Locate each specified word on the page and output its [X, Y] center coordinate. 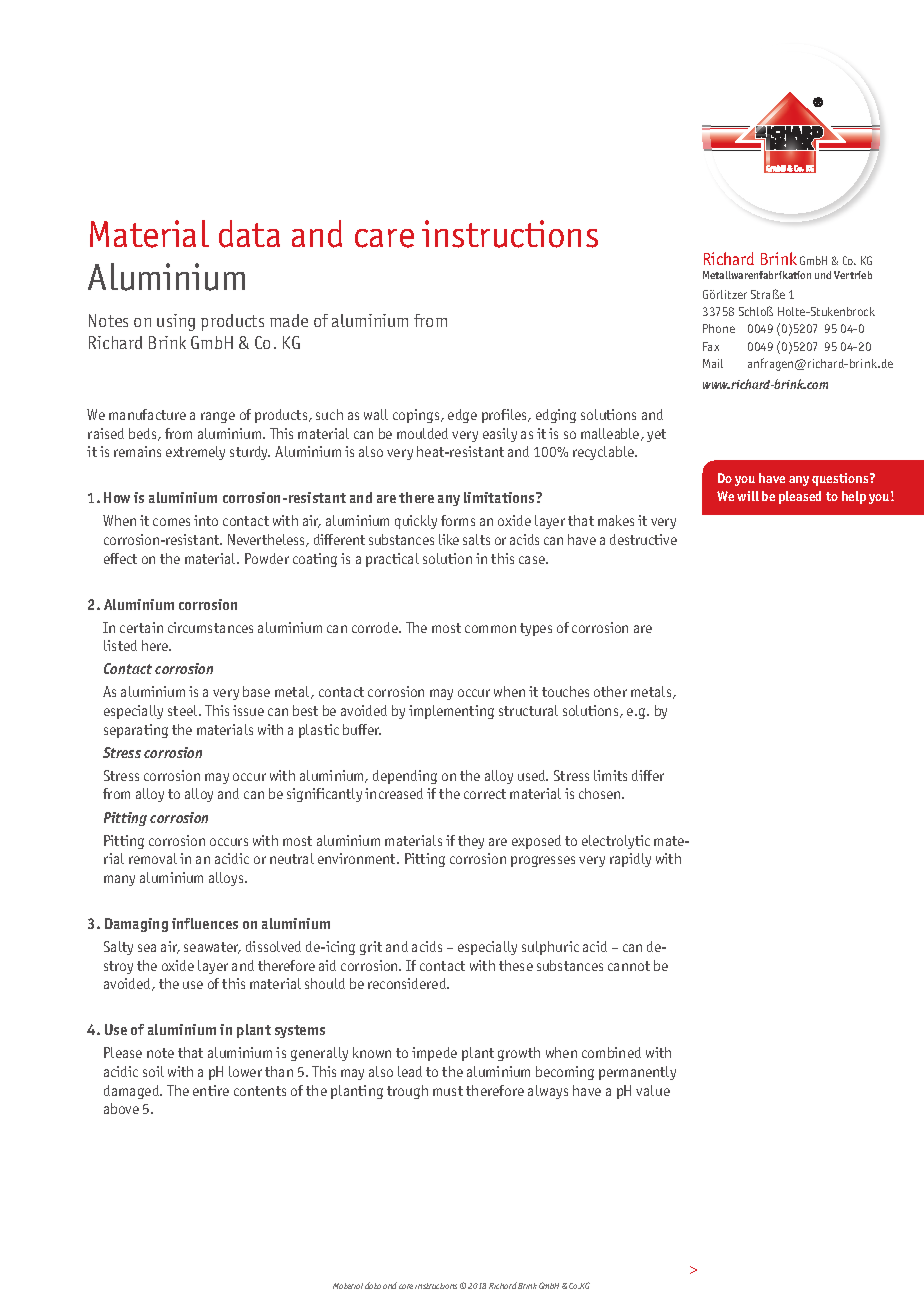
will [748, 496]
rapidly [630, 860]
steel [184, 710]
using [176, 322]
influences [205, 923]
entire [211, 1090]
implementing [451, 712]
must [448, 1091]
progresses [543, 861]
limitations [500, 497]
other [610, 691]
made [289, 320]
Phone [719, 328]
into [206, 520]
